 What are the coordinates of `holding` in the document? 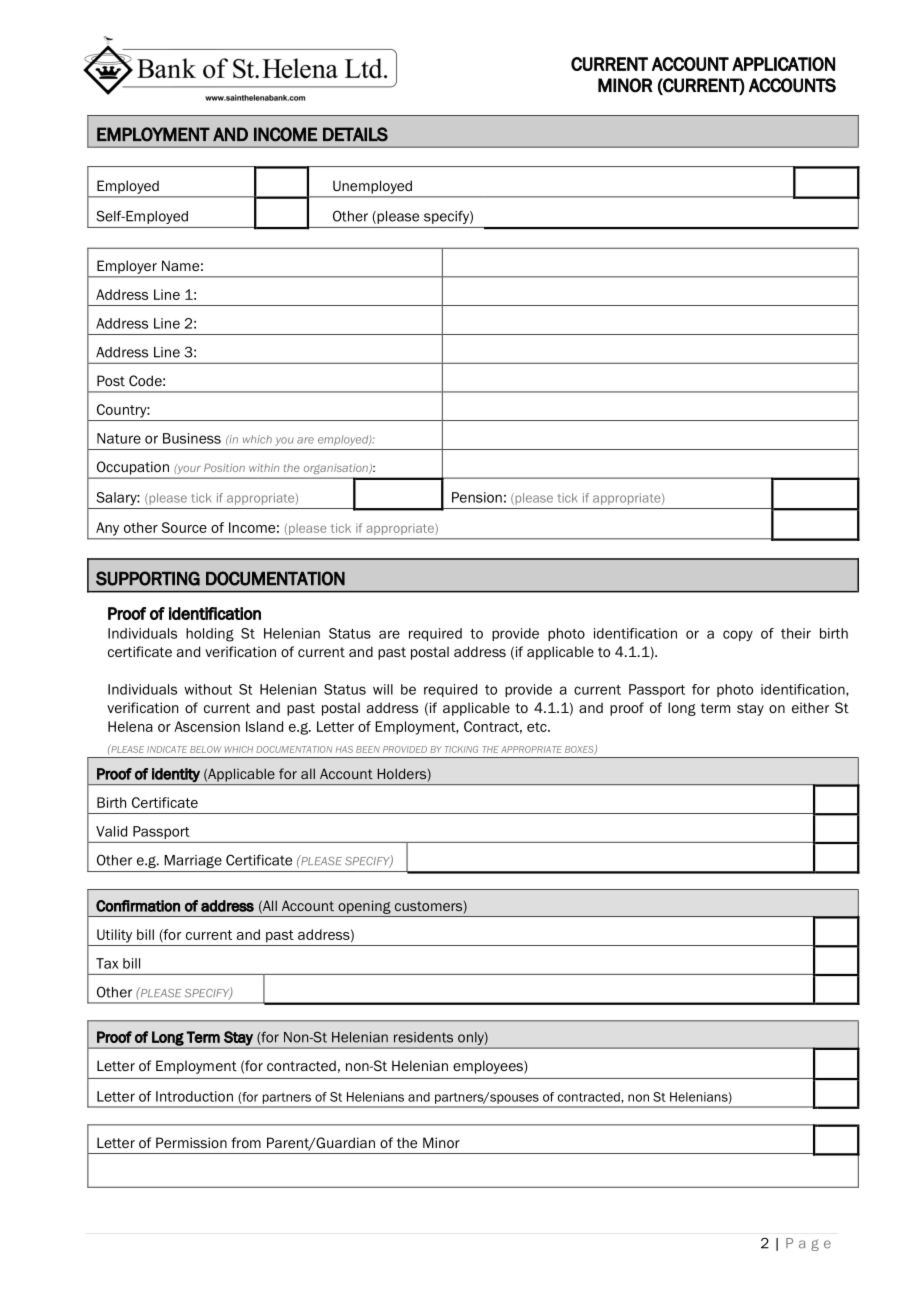 It's located at (210, 635).
